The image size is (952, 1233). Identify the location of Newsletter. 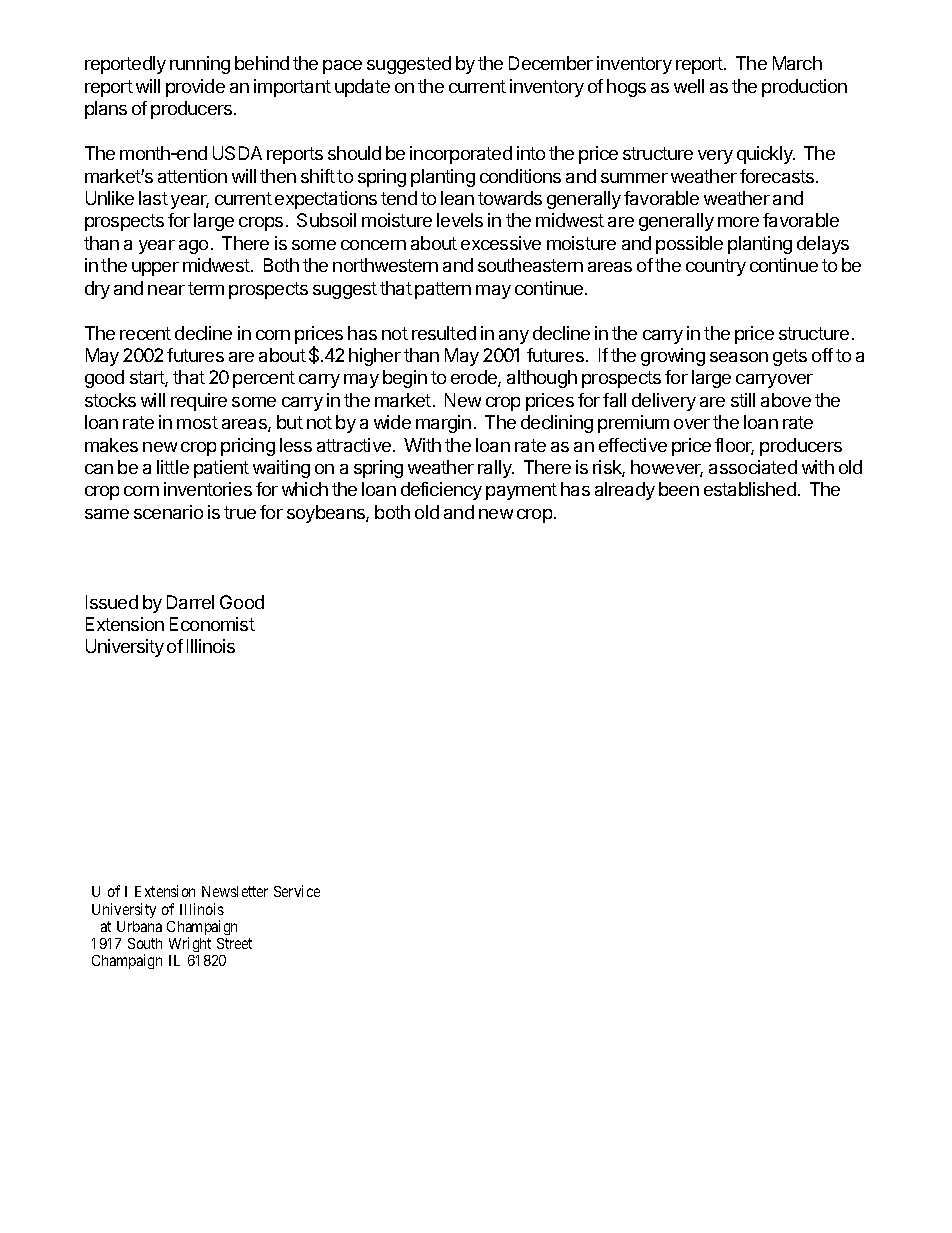
(235, 891).
